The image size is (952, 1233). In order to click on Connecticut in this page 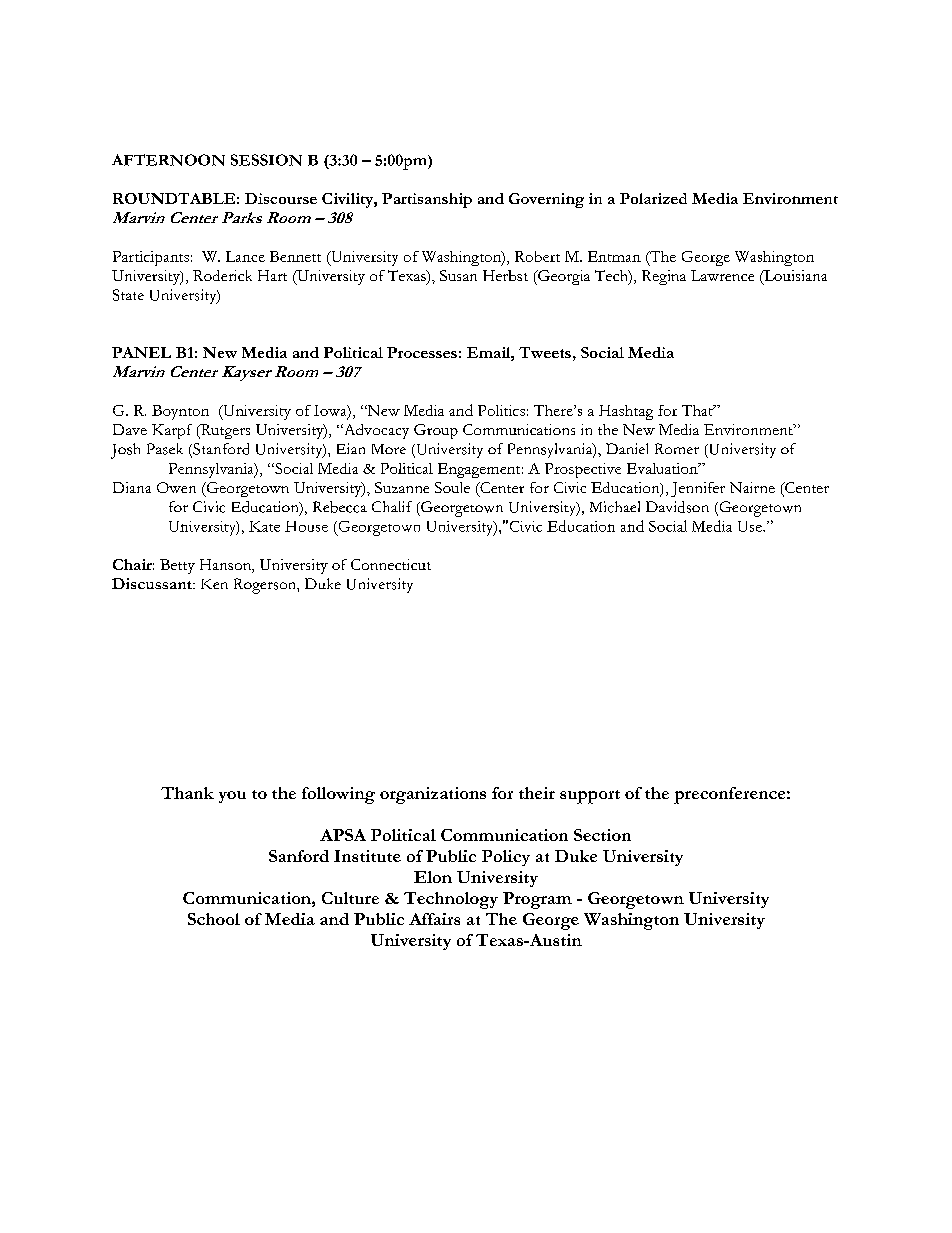, I will do `click(391, 564)`.
